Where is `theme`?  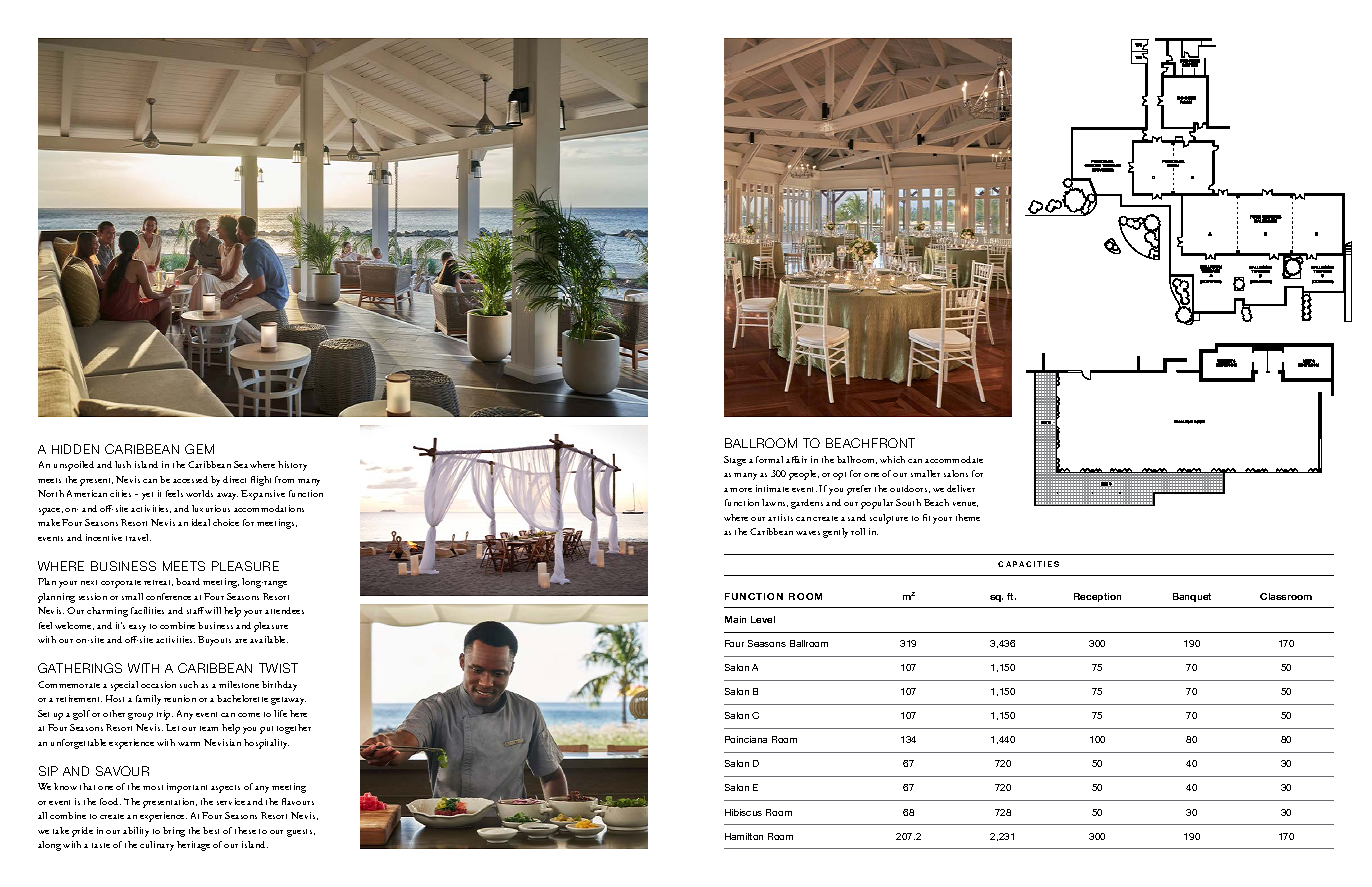
theme is located at coordinates (968, 517).
